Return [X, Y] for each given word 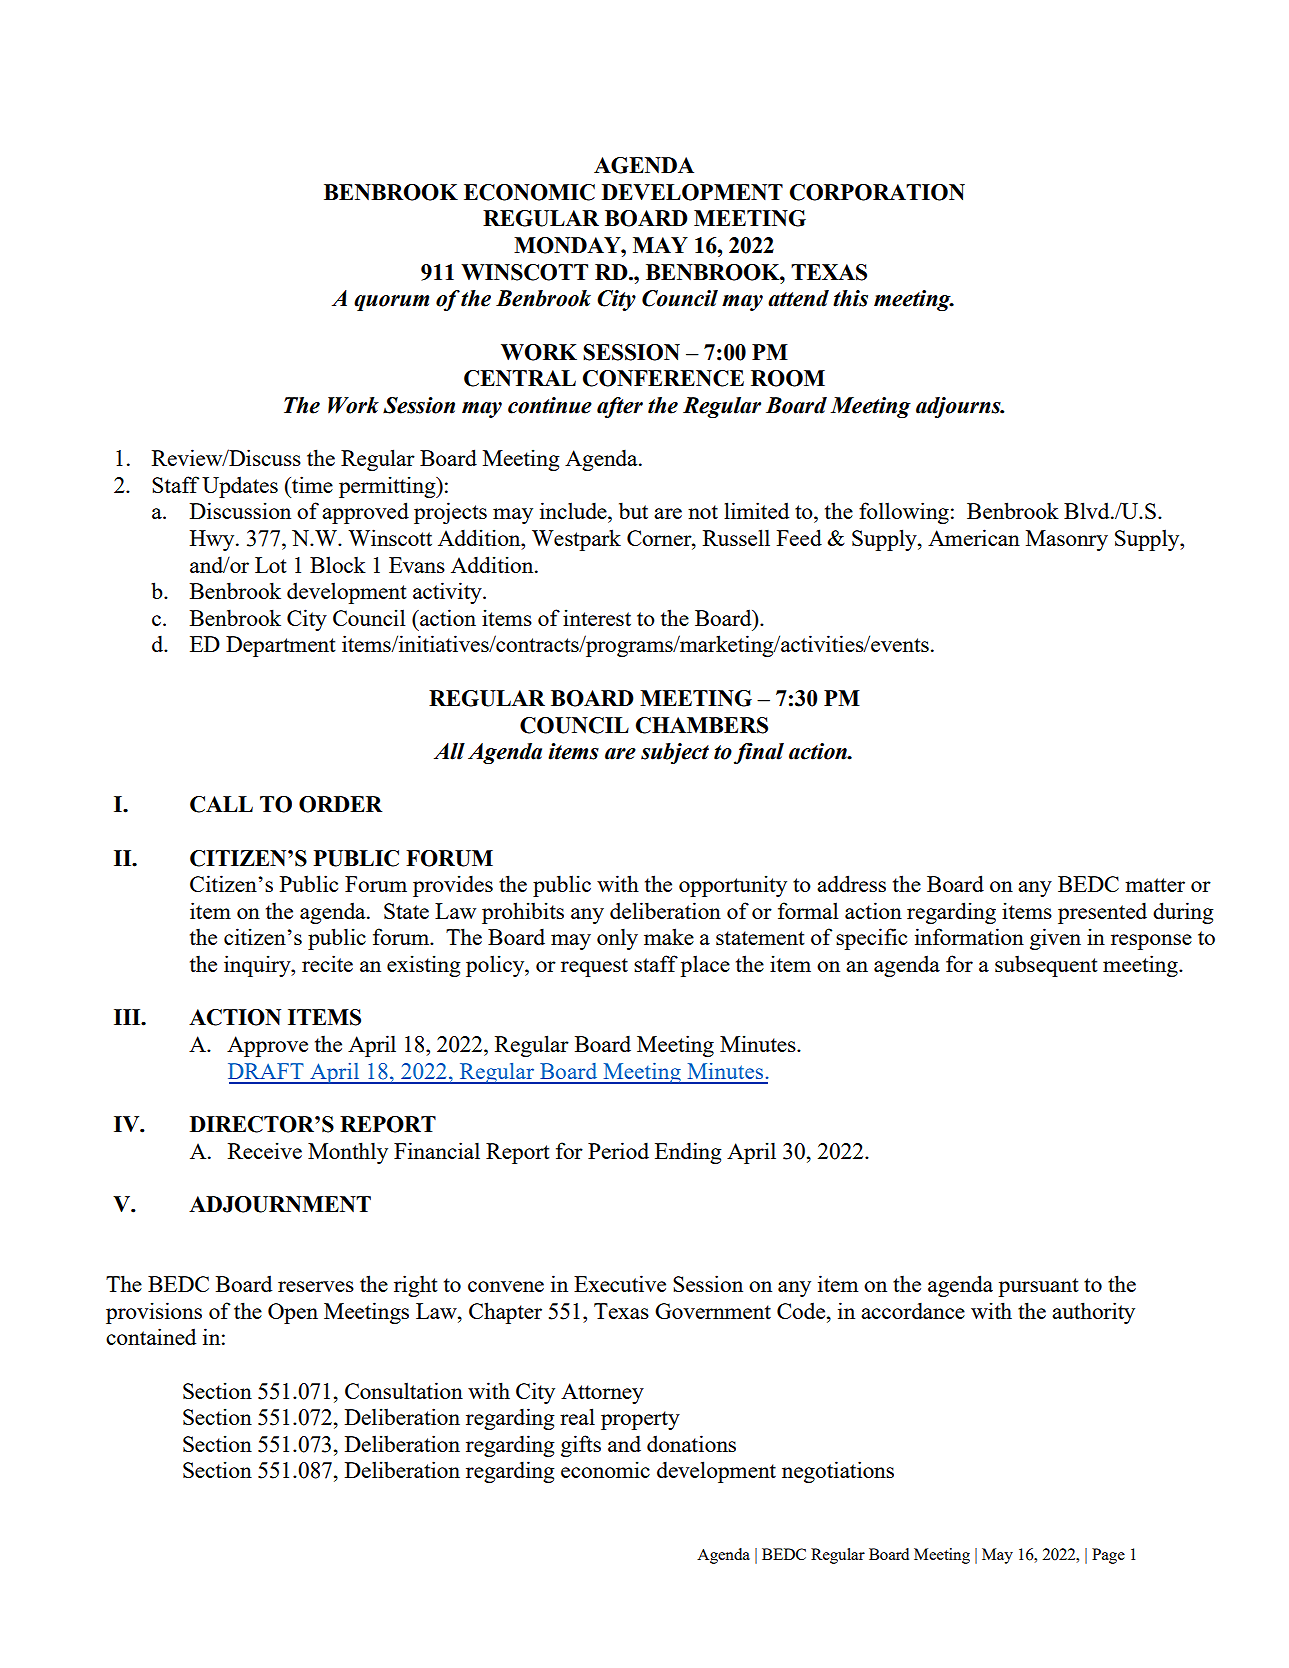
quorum [391, 303]
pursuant [1039, 1287]
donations [691, 1443]
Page [1108, 1556]
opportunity [733, 886]
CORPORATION [877, 192]
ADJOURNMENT [280, 1204]
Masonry [1067, 540]
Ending [688, 1153]
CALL [221, 804]
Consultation [404, 1390]
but [633, 510]
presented [1102, 913]
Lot [271, 565]
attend [798, 298]
